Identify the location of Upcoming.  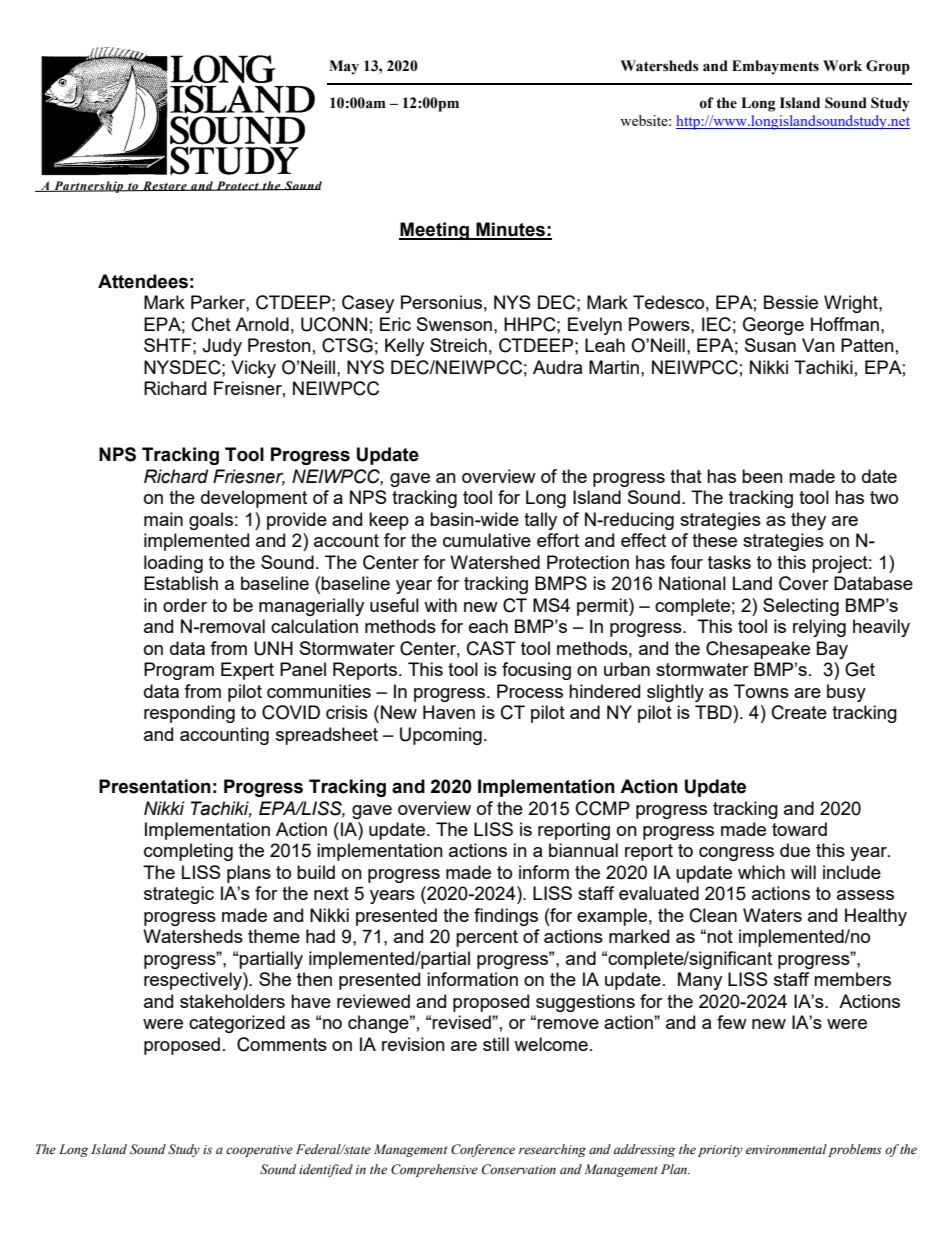
(441, 736).
